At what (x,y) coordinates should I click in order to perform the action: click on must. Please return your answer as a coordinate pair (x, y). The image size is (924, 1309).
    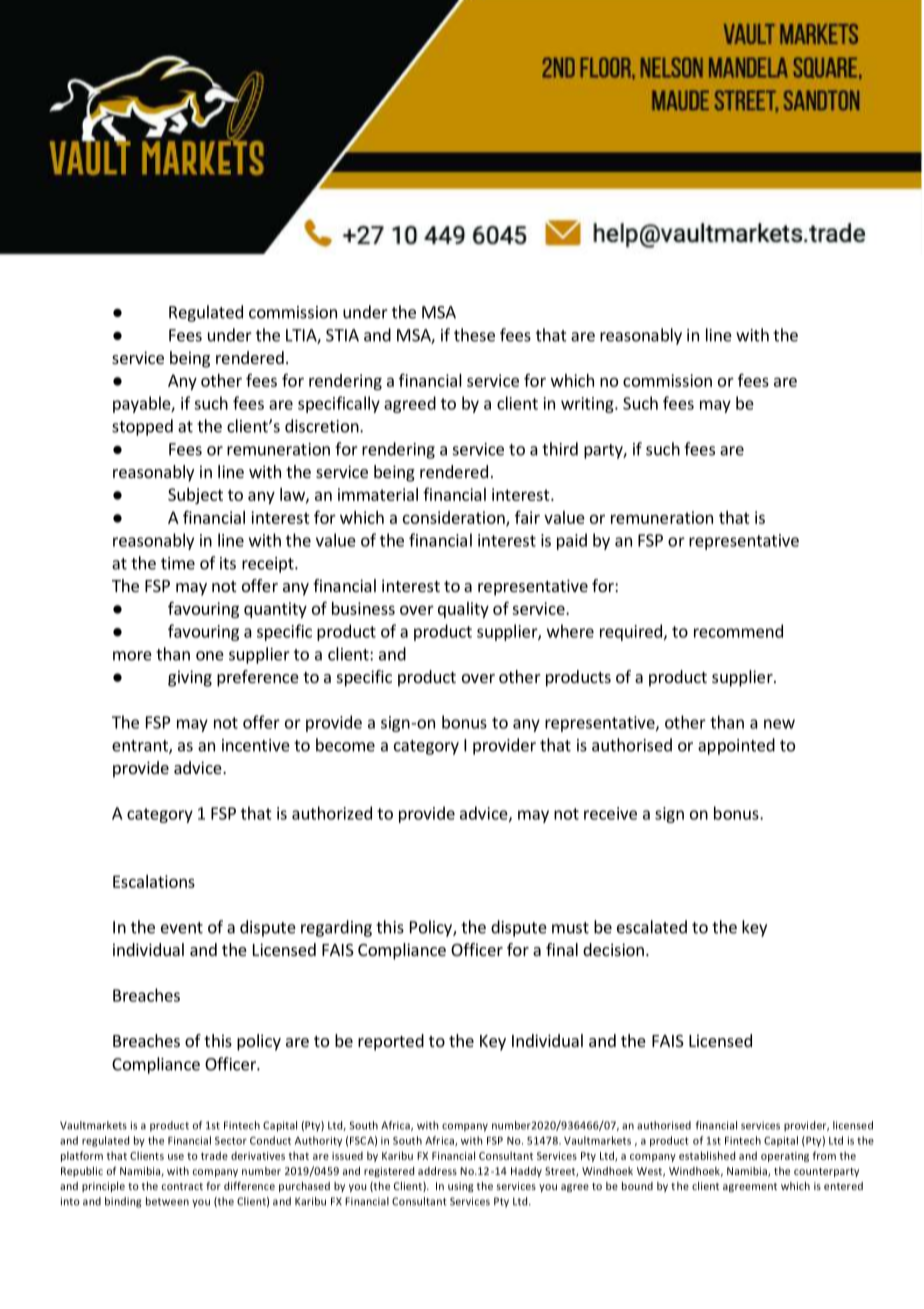
    Looking at the image, I should click on (570, 928).
